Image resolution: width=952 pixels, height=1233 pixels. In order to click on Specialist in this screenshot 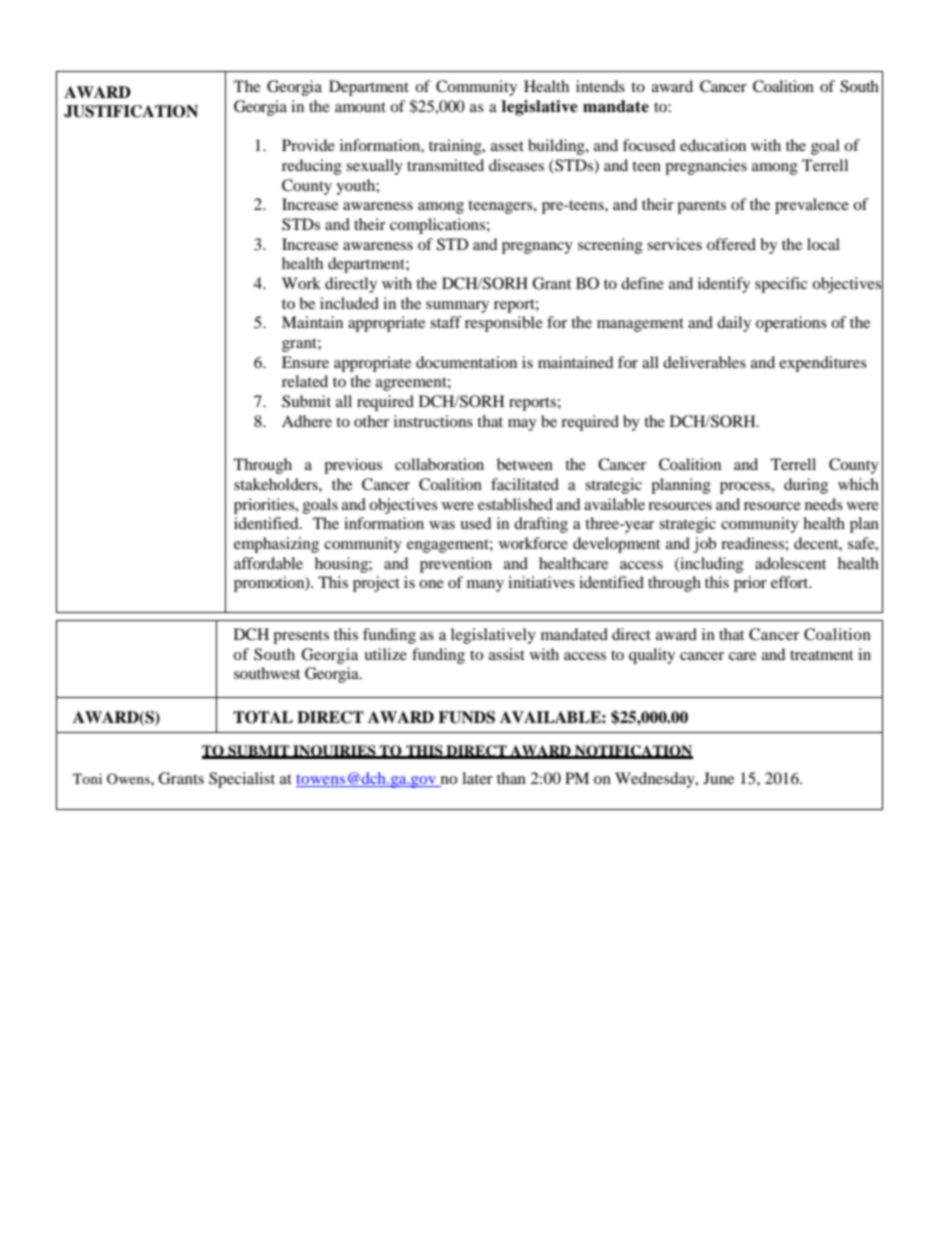, I will do `click(242, 780)`.
